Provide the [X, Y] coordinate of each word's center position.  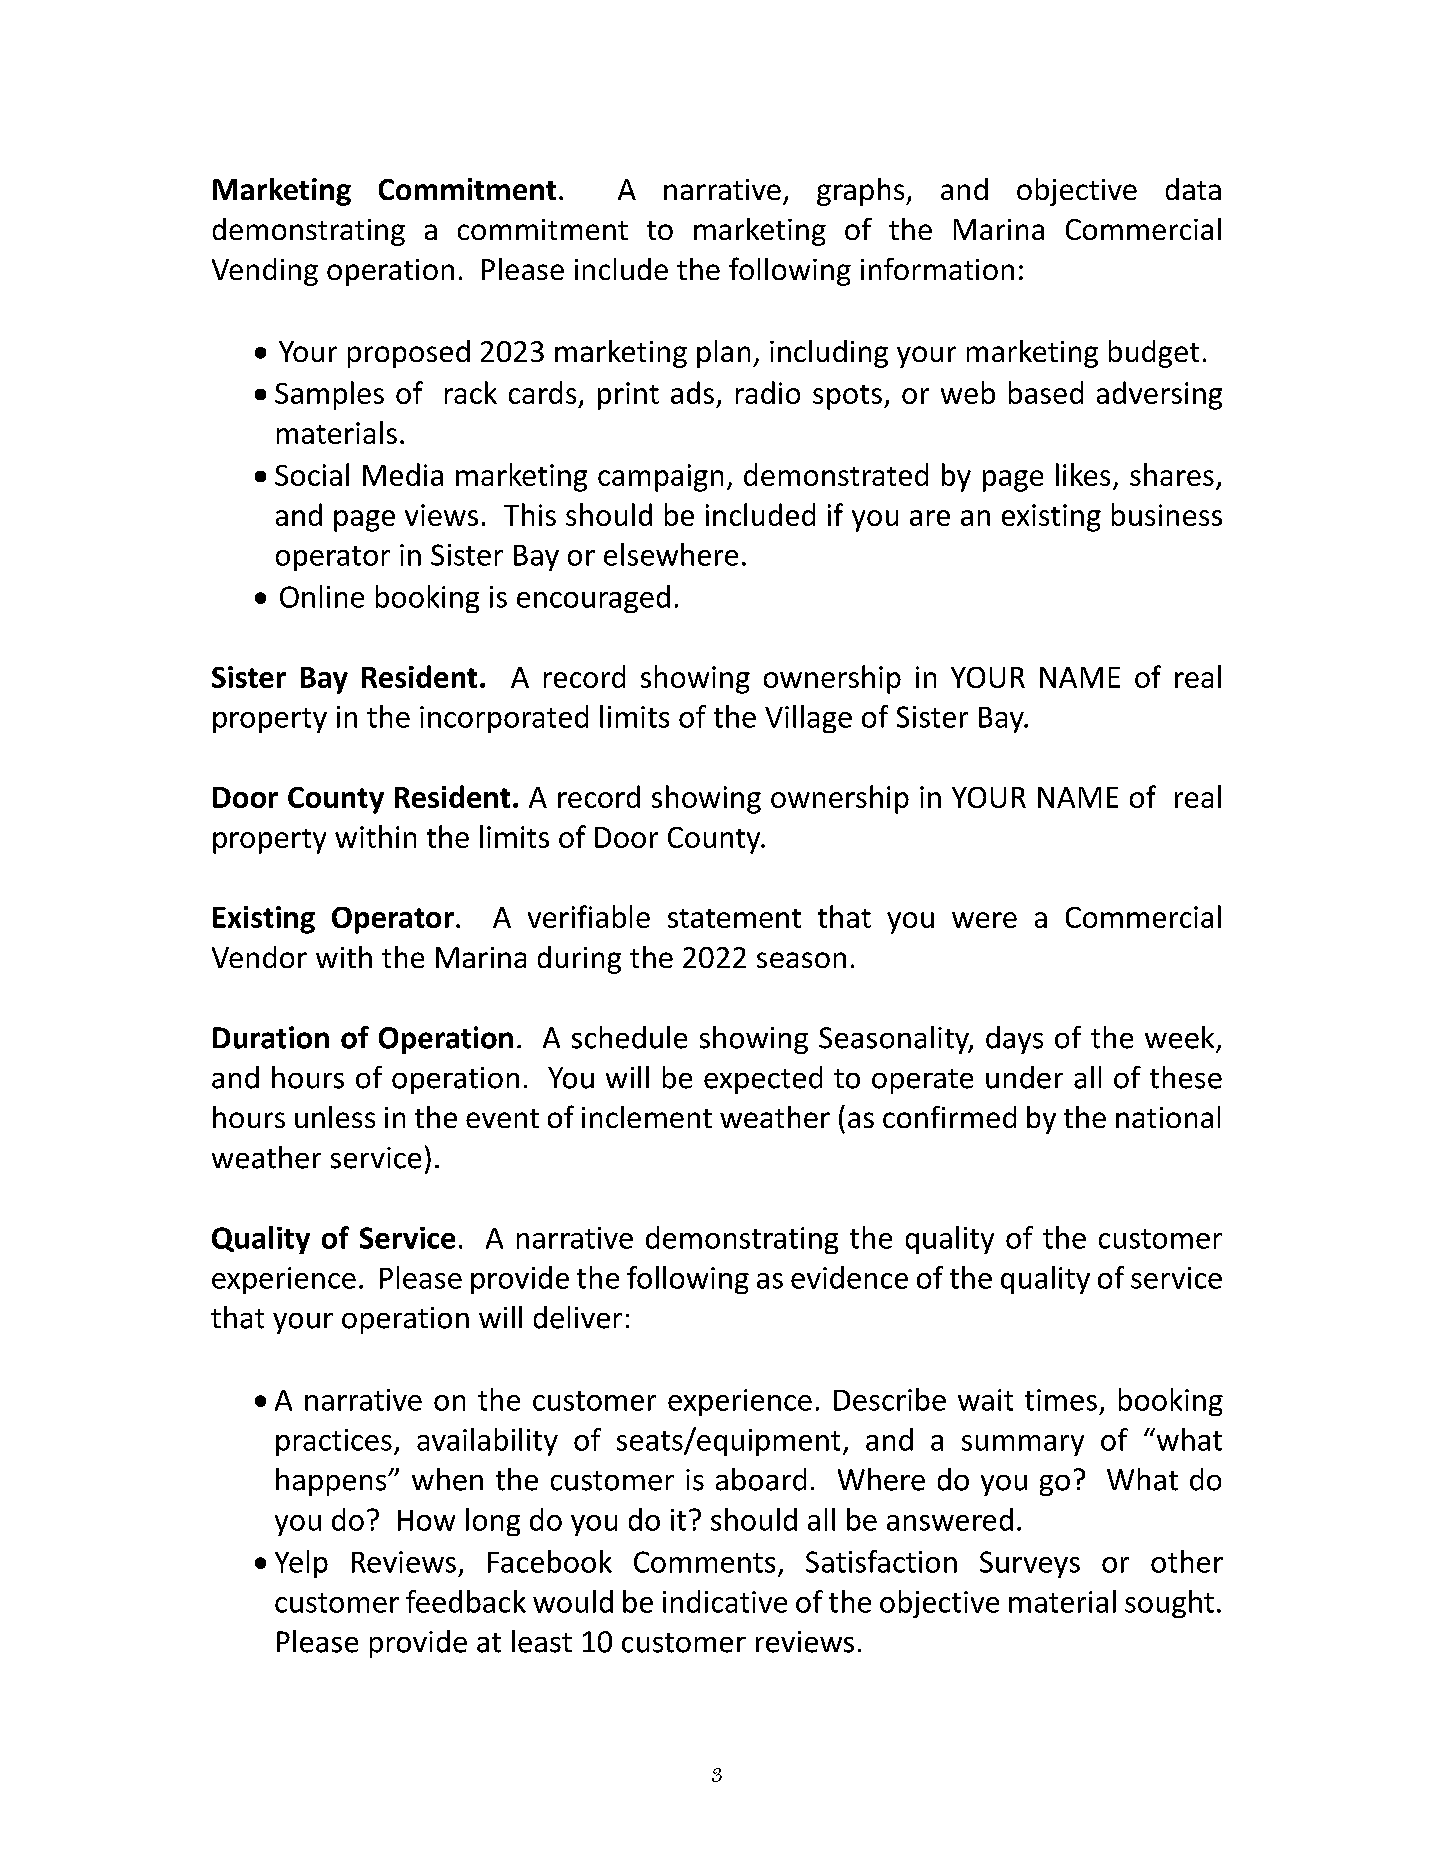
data [1193, 189]
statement [734, 918]
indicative [725, 1601]
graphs [862, 192]
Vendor [259, 957]
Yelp [301, 1564]
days [1014, 1040]
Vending [265, 272]
